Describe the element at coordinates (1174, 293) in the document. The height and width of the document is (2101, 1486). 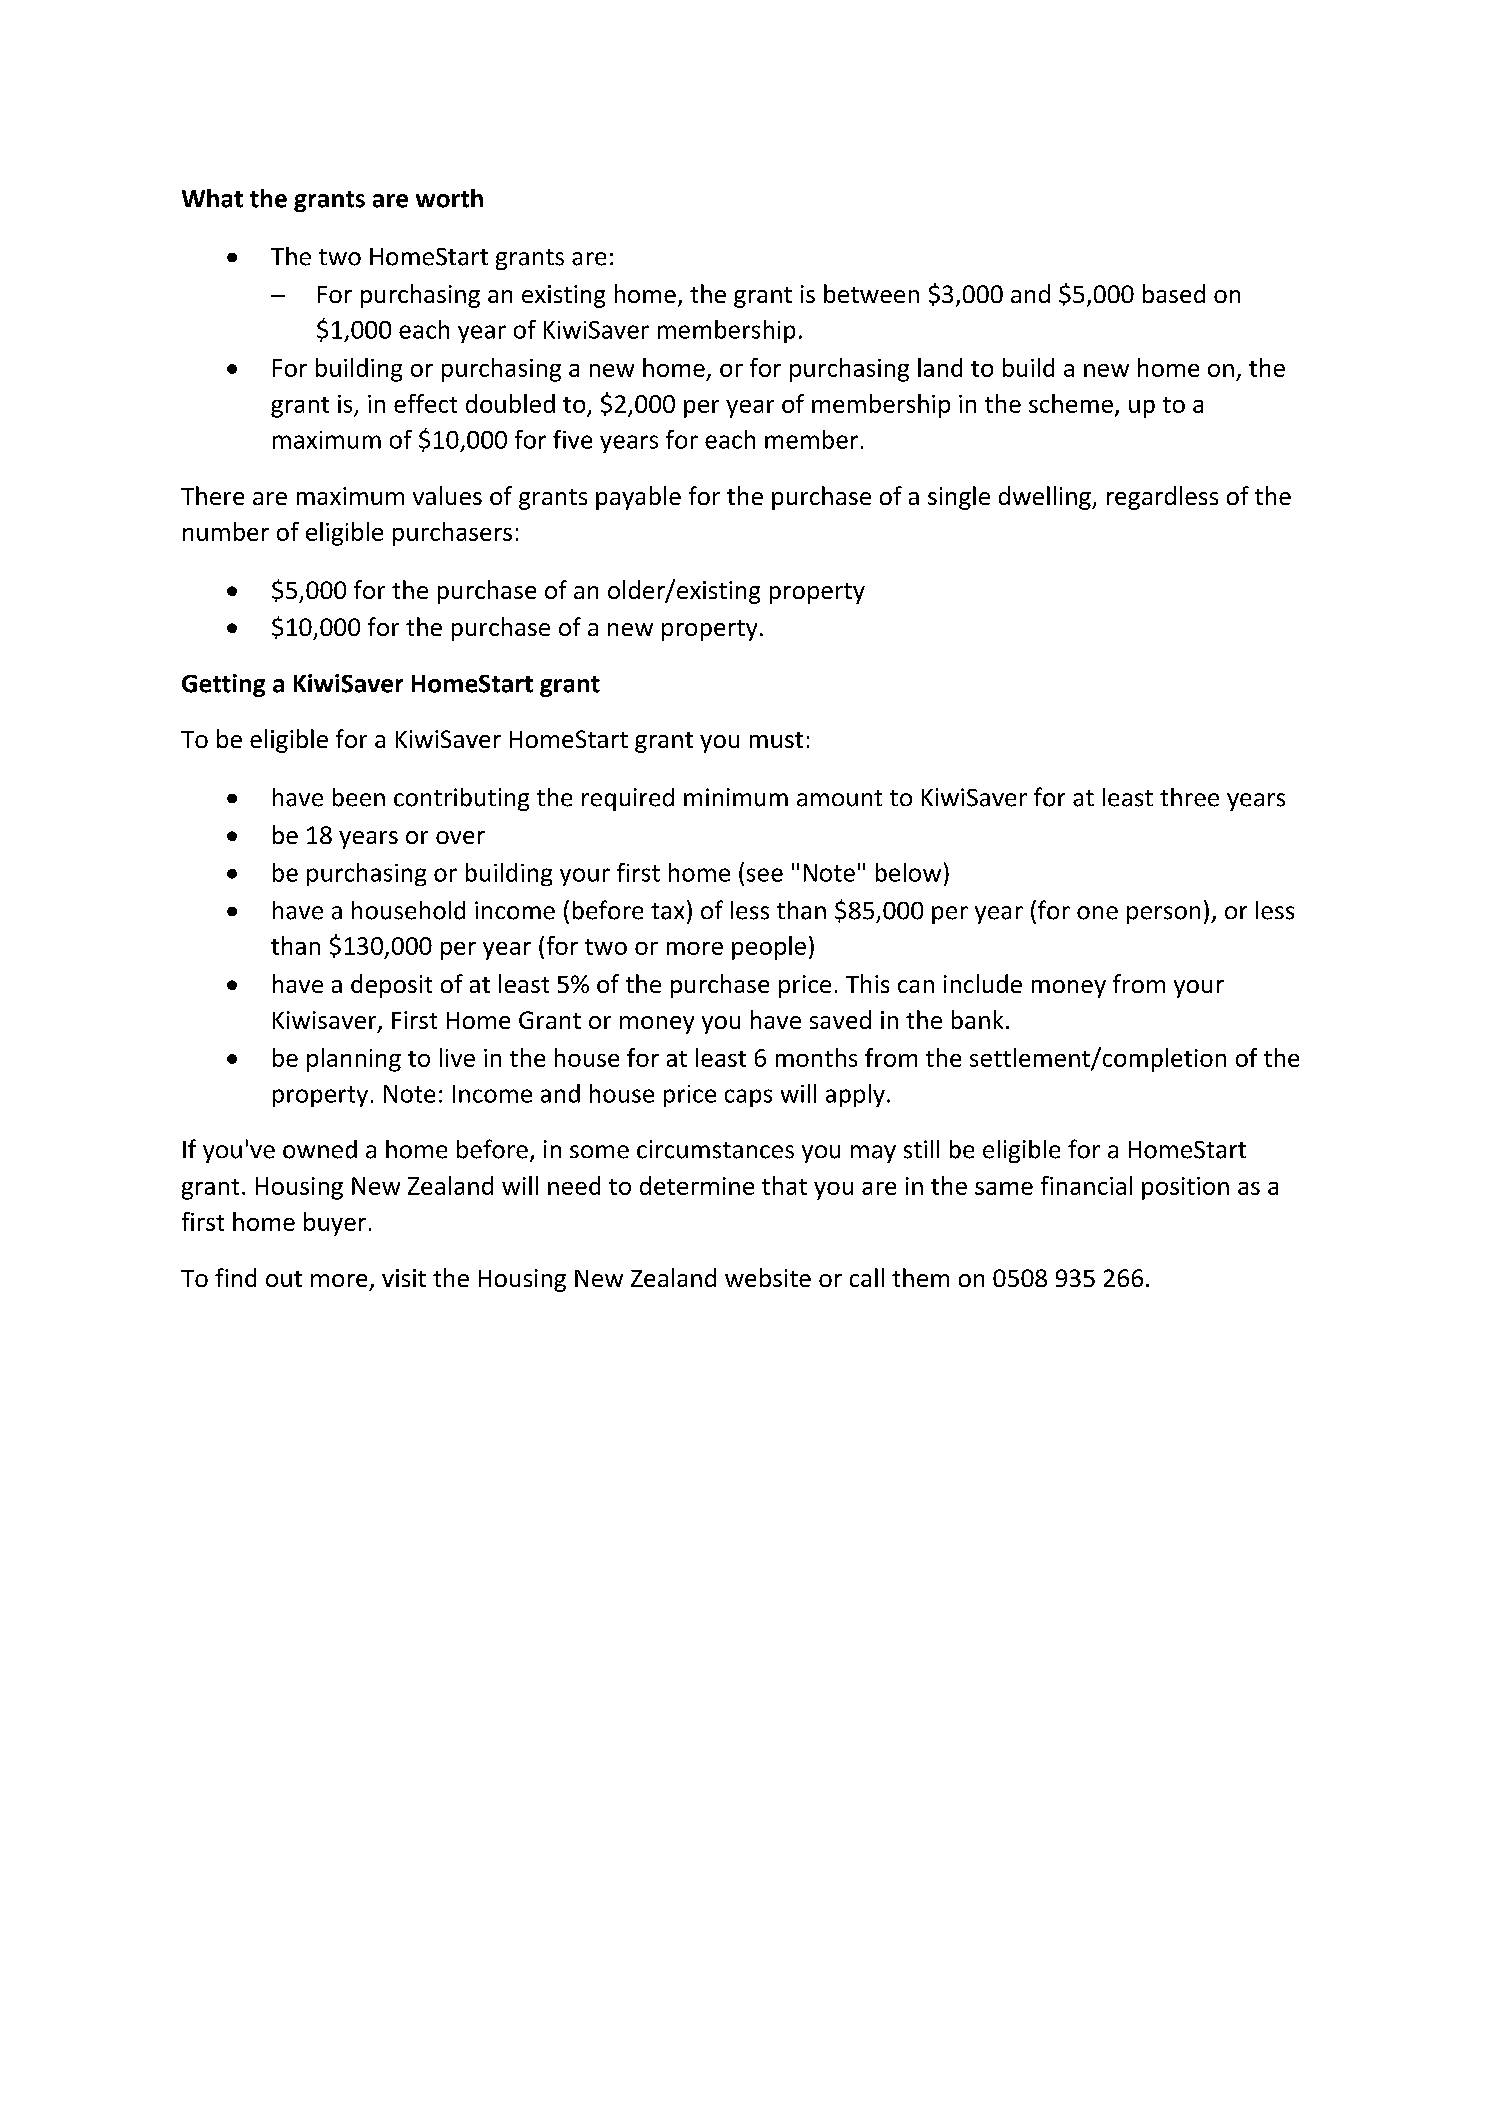
I see `based` at that location.
